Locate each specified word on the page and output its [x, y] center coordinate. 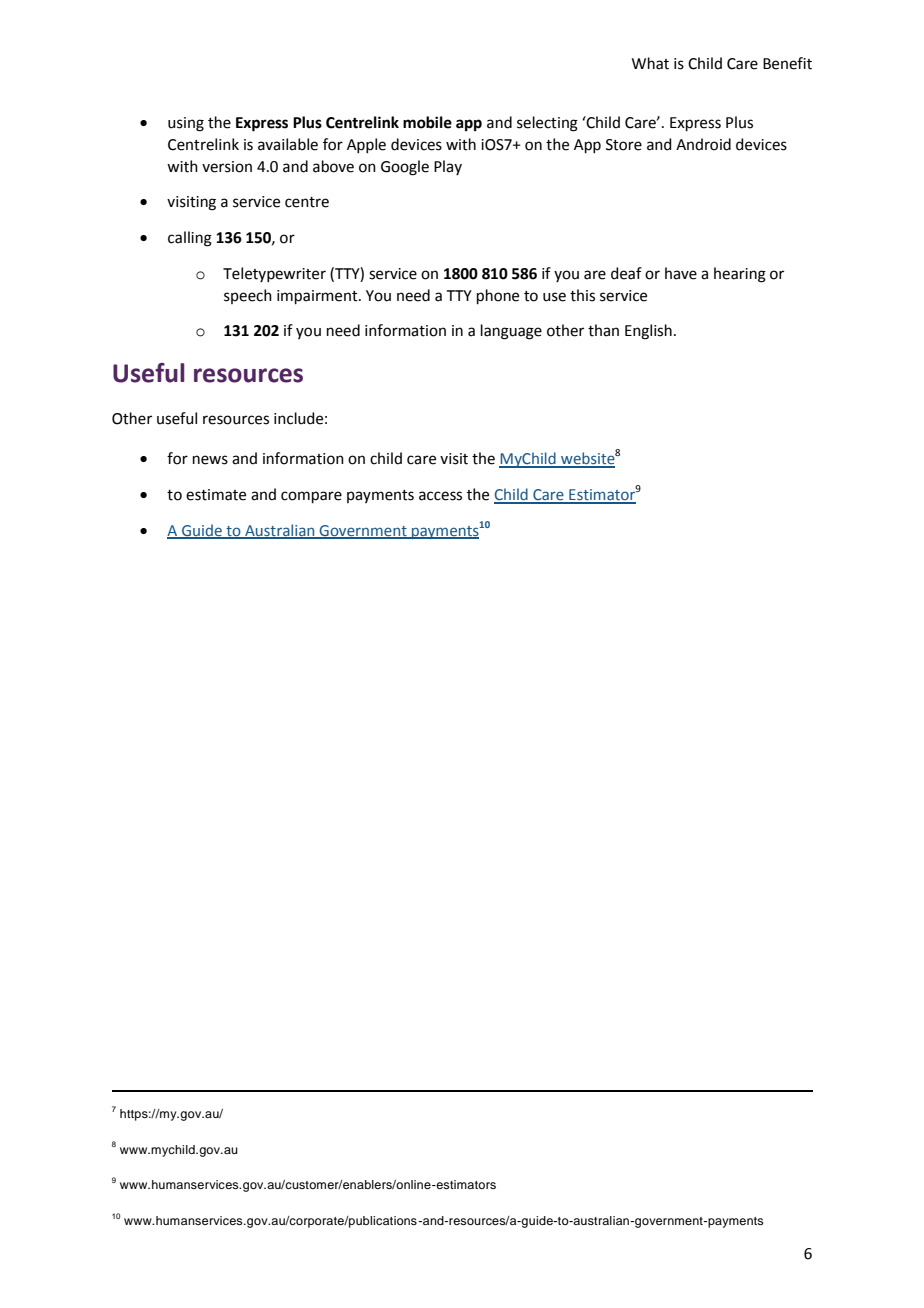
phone [498, 296]
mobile [427, 122]
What [650, 63]
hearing [740, 275]
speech [248, 296]
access [440, 496]
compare [311, 497]
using [186, 124]
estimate [216, 495]
